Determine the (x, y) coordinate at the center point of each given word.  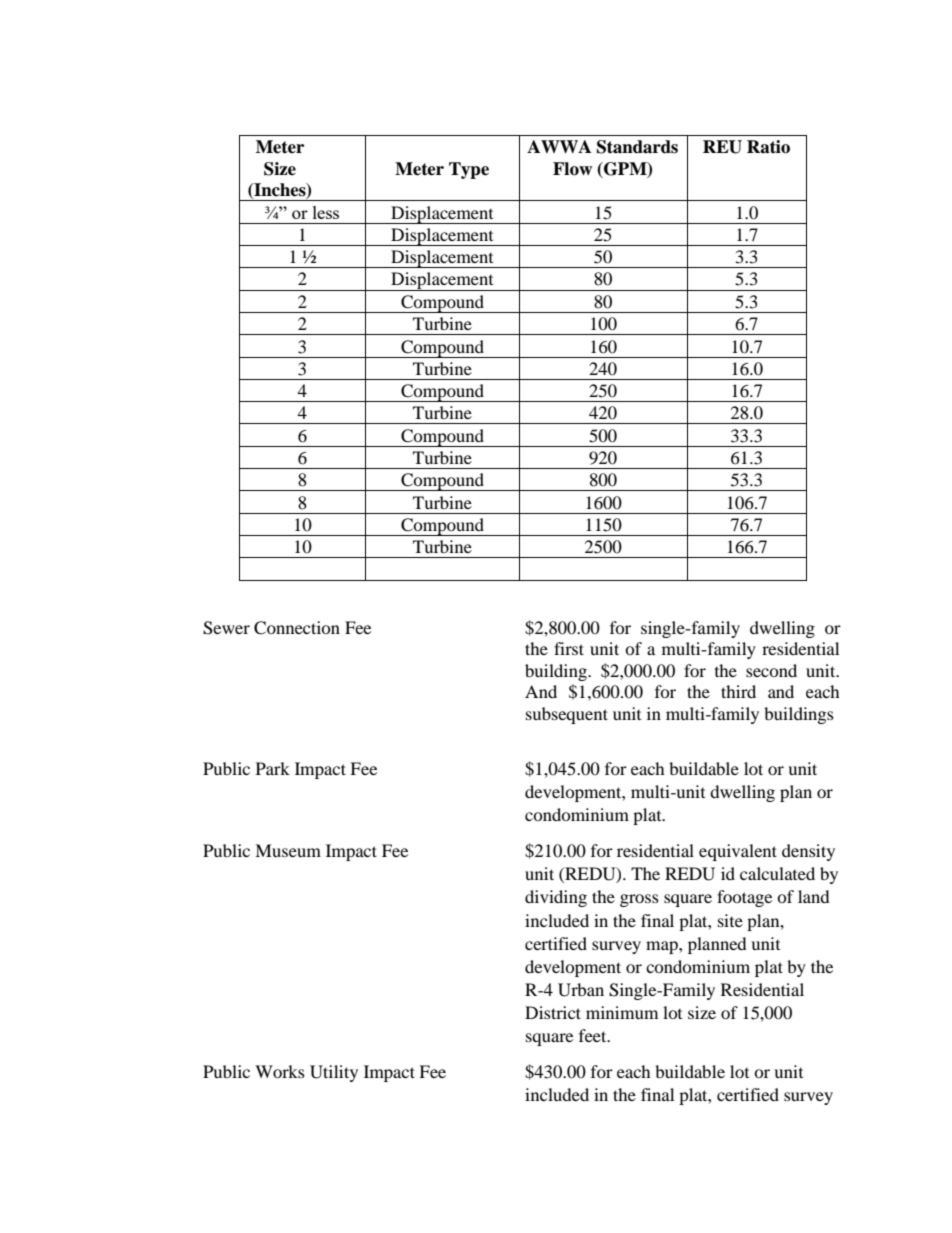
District (553, 1012)
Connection (297, 628)
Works (280, 1071)
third (738, 691)
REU (722, 147)
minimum (622, 1012)
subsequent (567, 715)
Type (469, 170)
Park (273, 768)
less (326, 212)
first (569, 648)
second (771, 670)
